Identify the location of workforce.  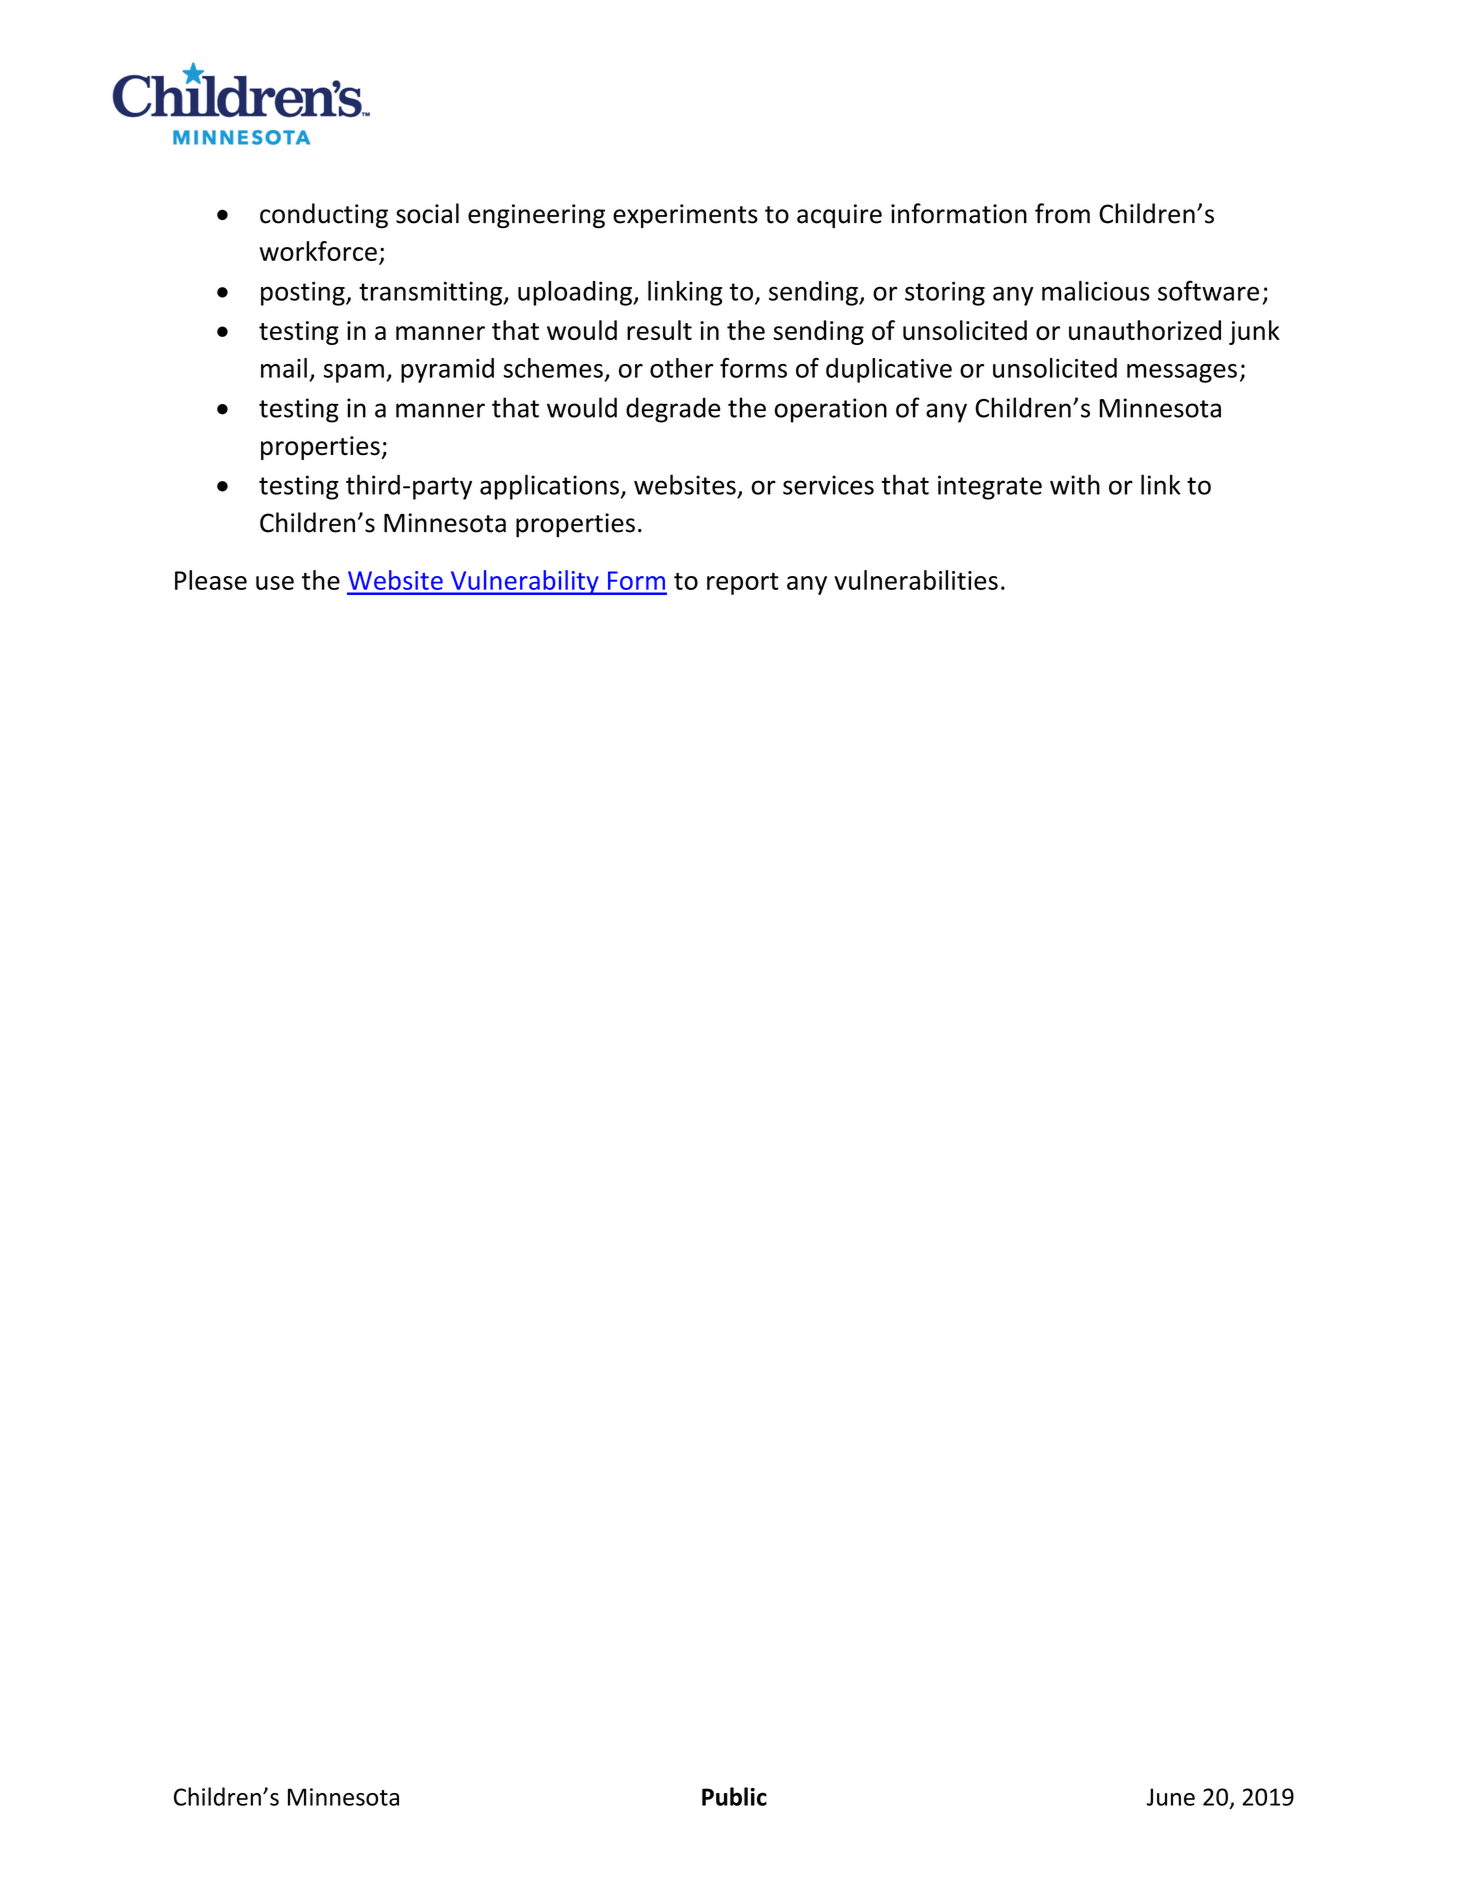
(318, 251).
